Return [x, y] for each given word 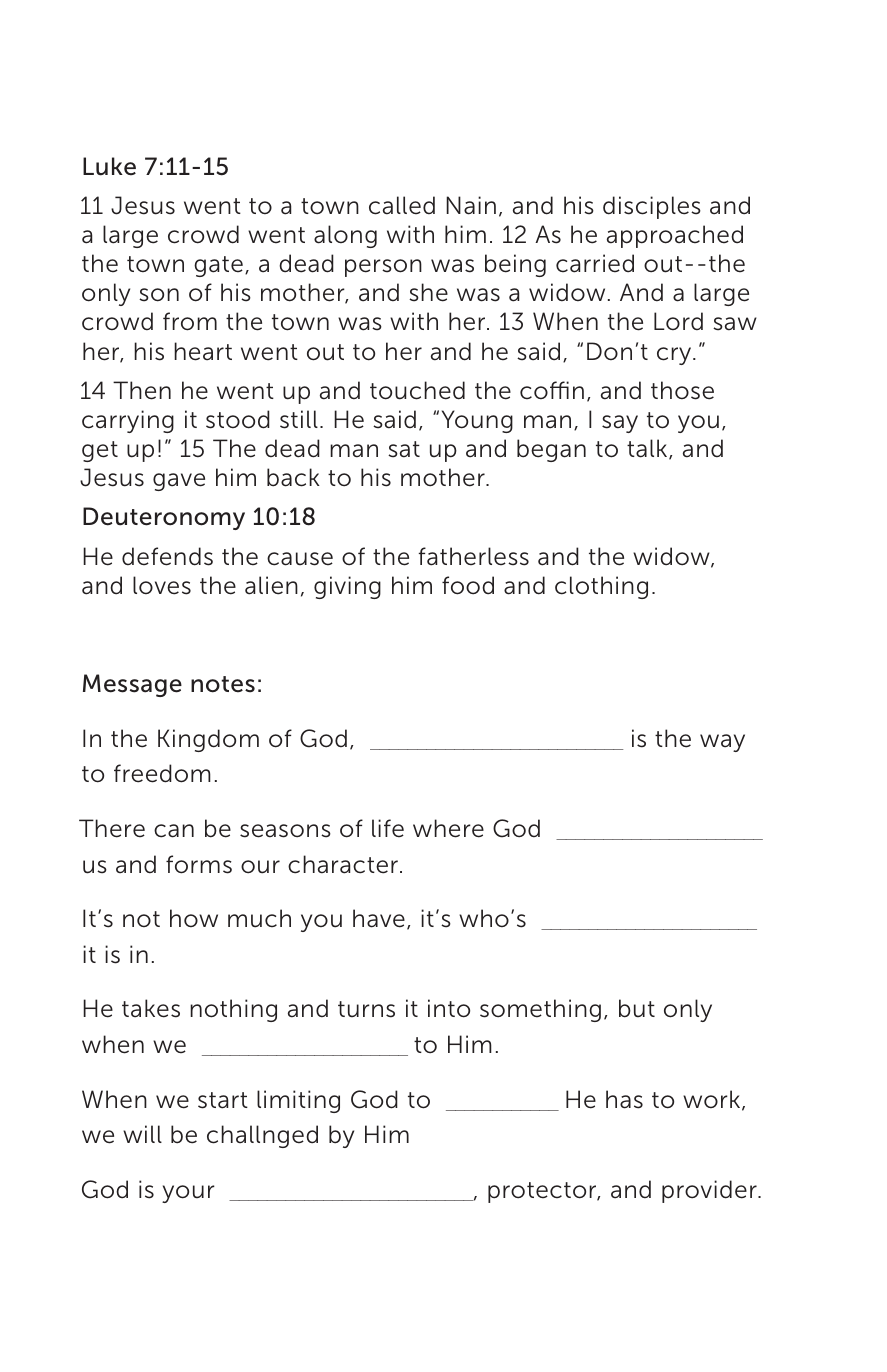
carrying [128, 421]
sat [404, 449]
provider [710, 1191]
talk [648, 449]
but [637, 1008]
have [379, 918]
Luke [109, 166]
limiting [298, 1101]
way [722, 743]
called [402, 205]
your [188, 1194]
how [194, 918]
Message [132, 685]
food [468, 585]
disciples [652, 207]
